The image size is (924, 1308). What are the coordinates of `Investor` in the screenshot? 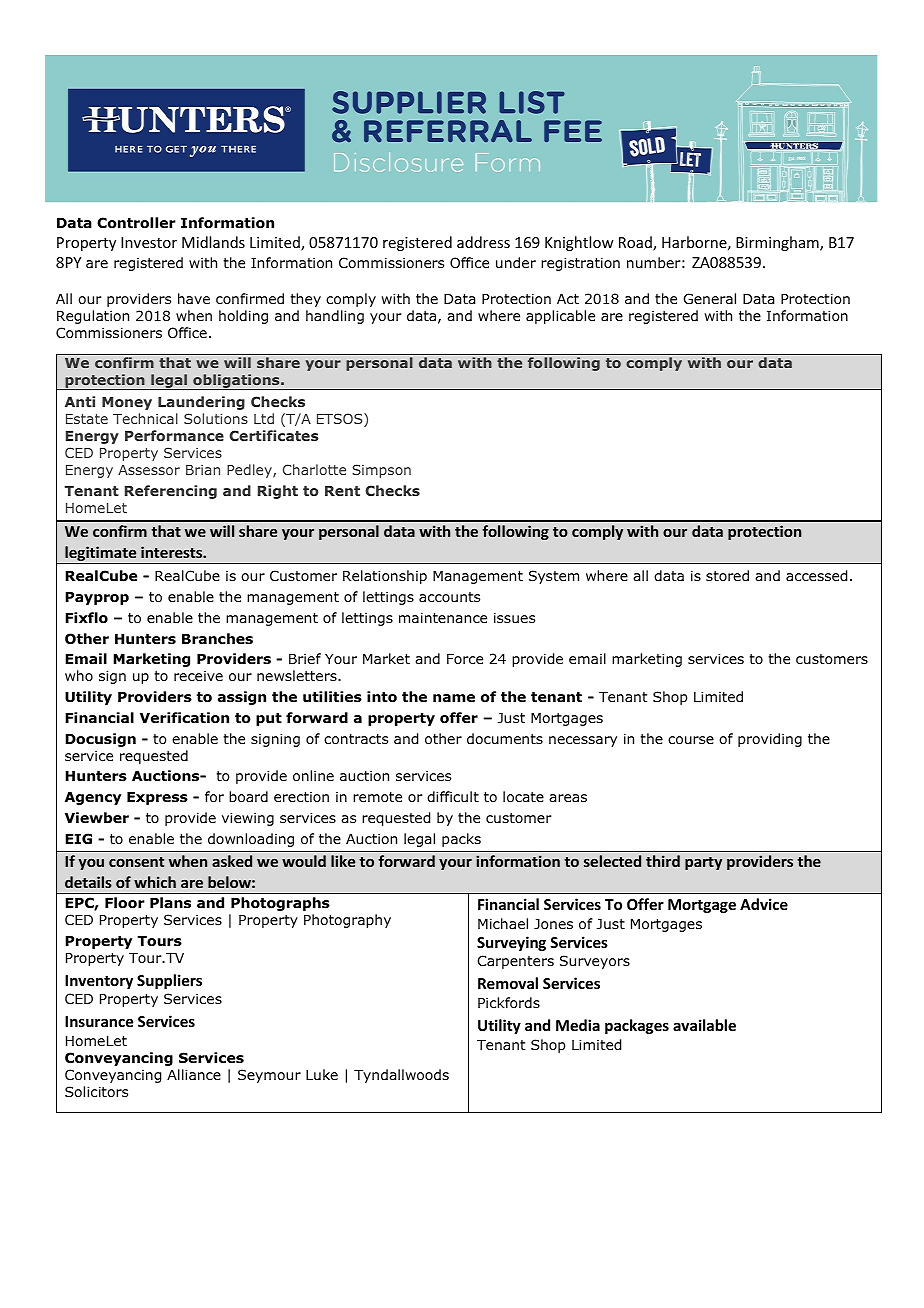 It's located at (149, 242).
